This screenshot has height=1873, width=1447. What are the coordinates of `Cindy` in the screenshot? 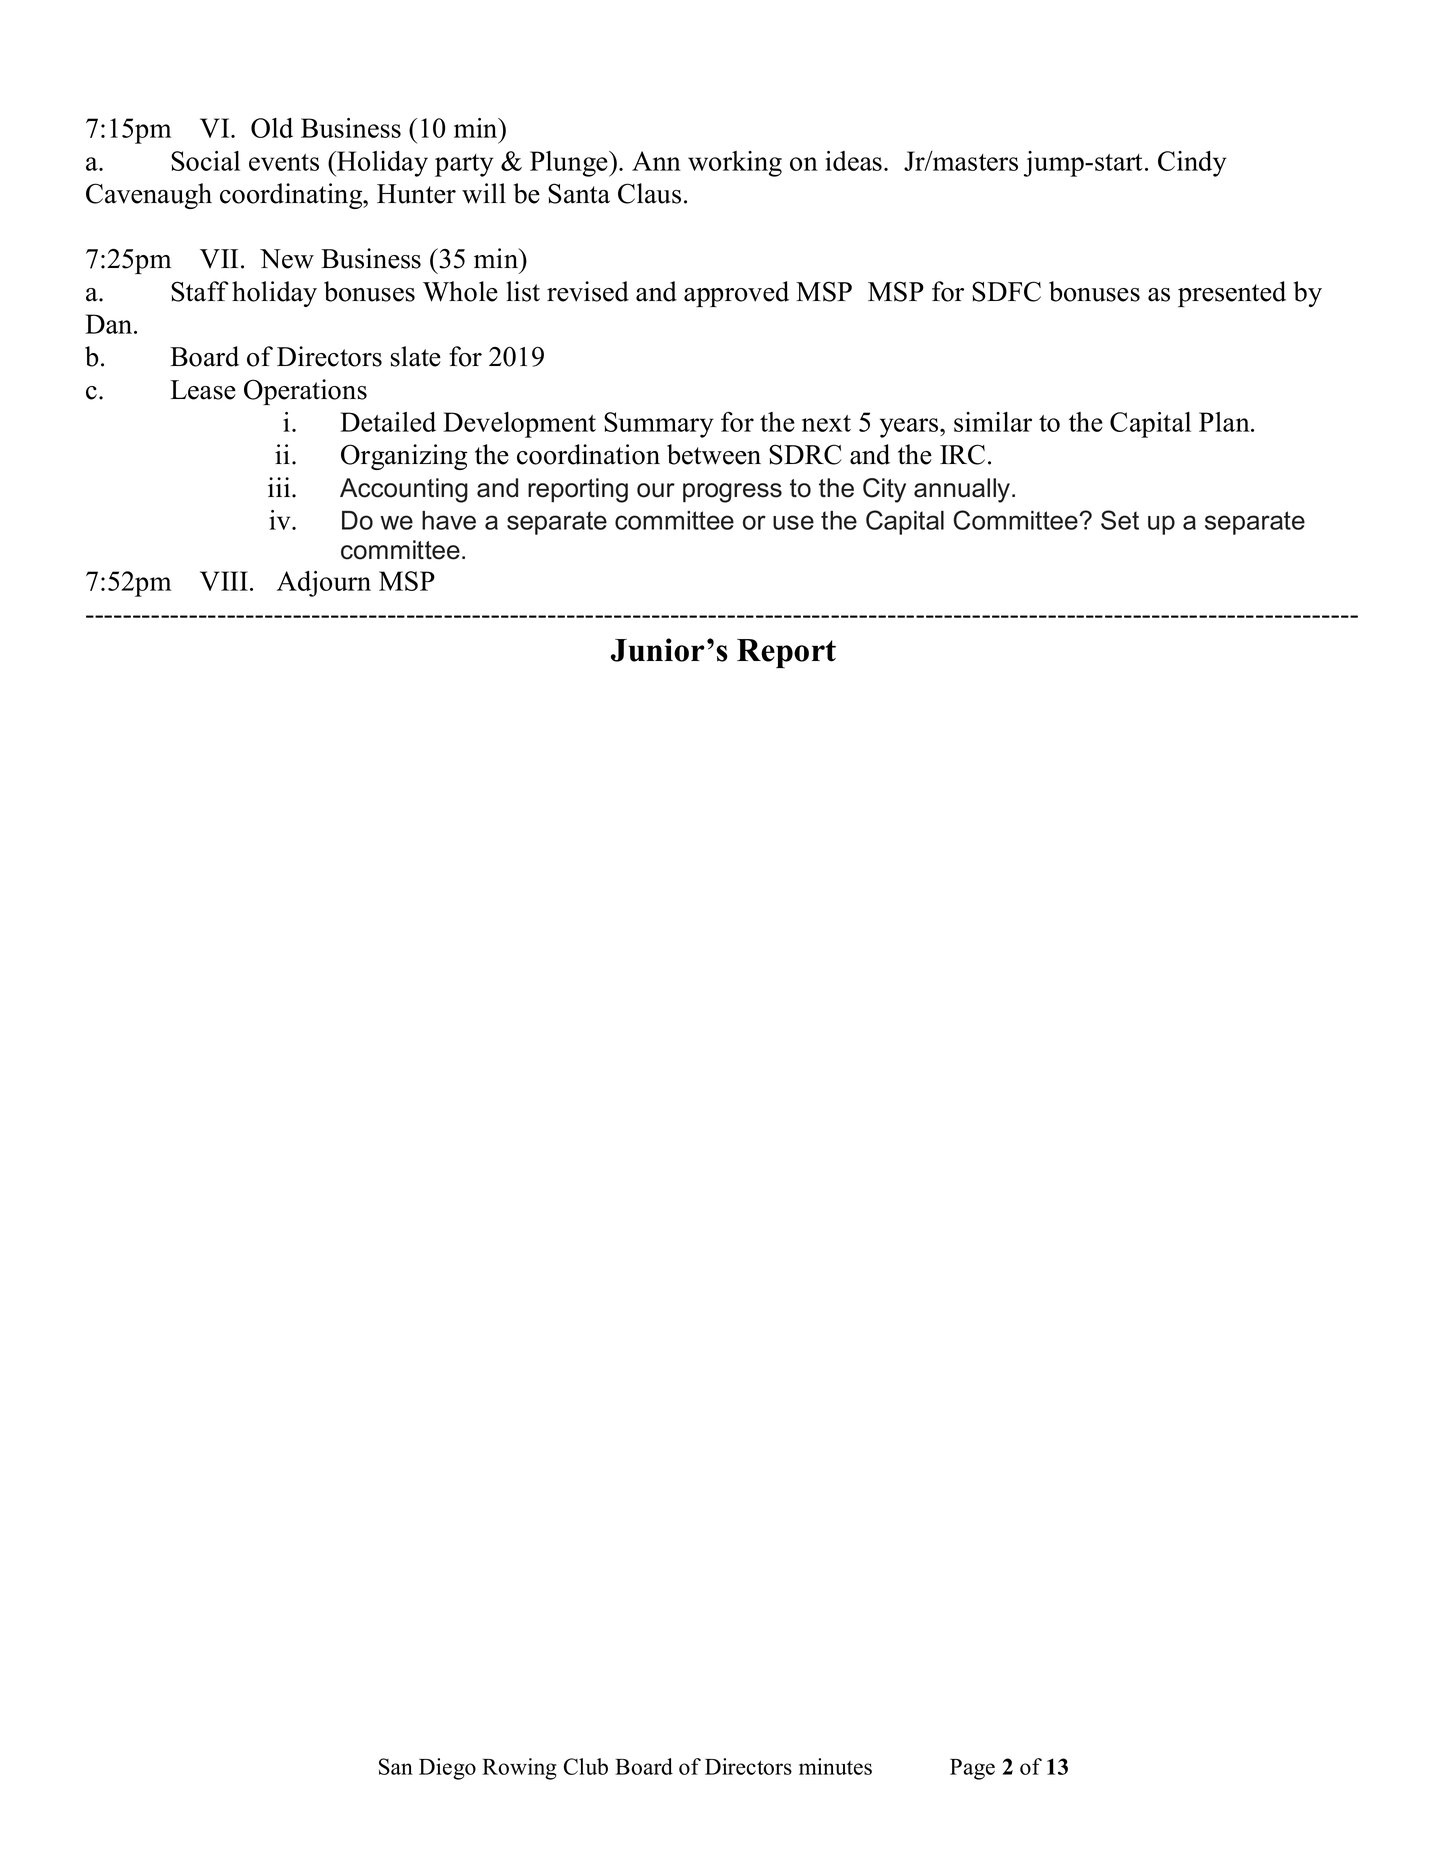 It's located at (1192, 164).
